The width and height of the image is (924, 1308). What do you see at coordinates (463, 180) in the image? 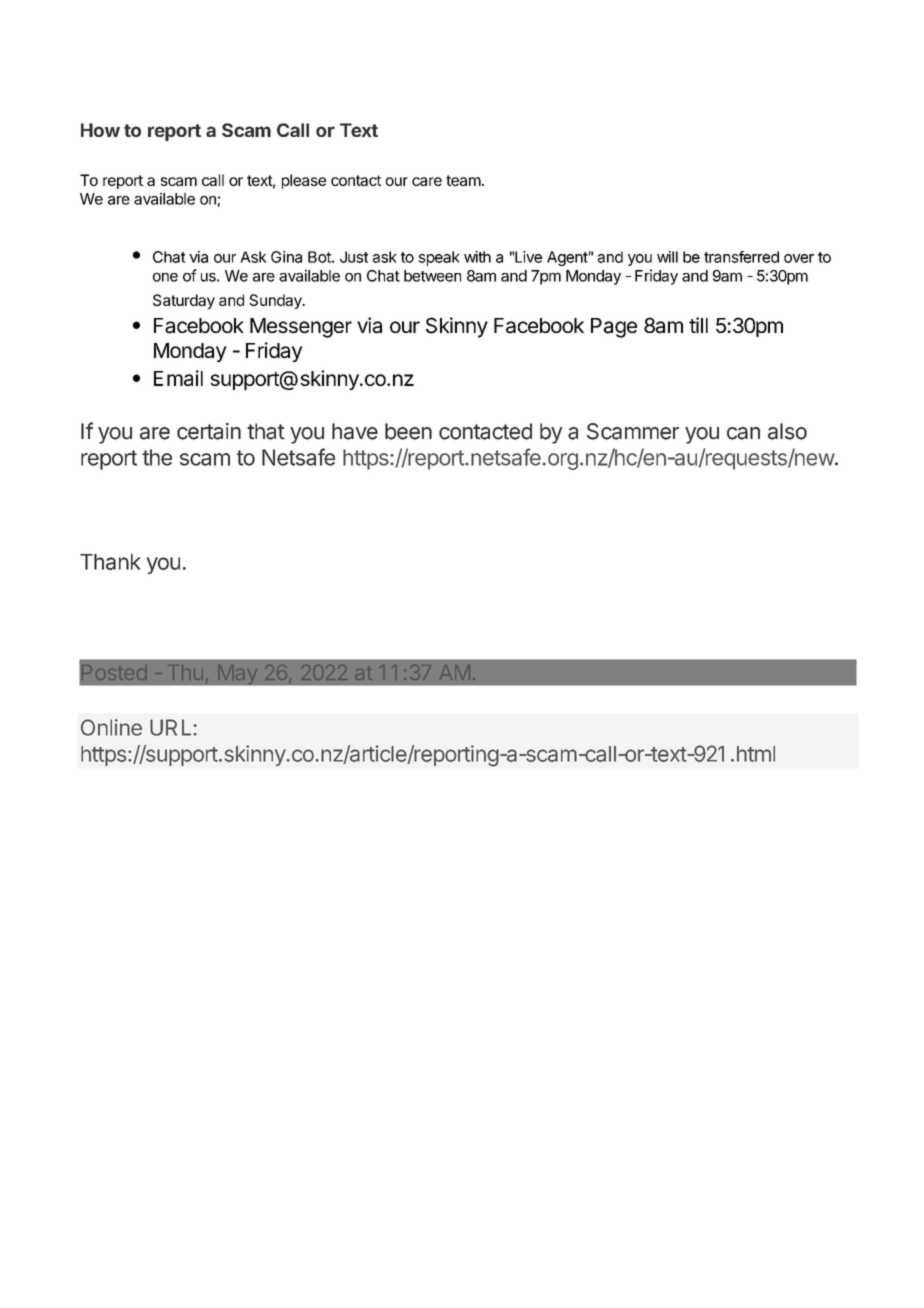
I see `team` at bounding box center [463, 180].
